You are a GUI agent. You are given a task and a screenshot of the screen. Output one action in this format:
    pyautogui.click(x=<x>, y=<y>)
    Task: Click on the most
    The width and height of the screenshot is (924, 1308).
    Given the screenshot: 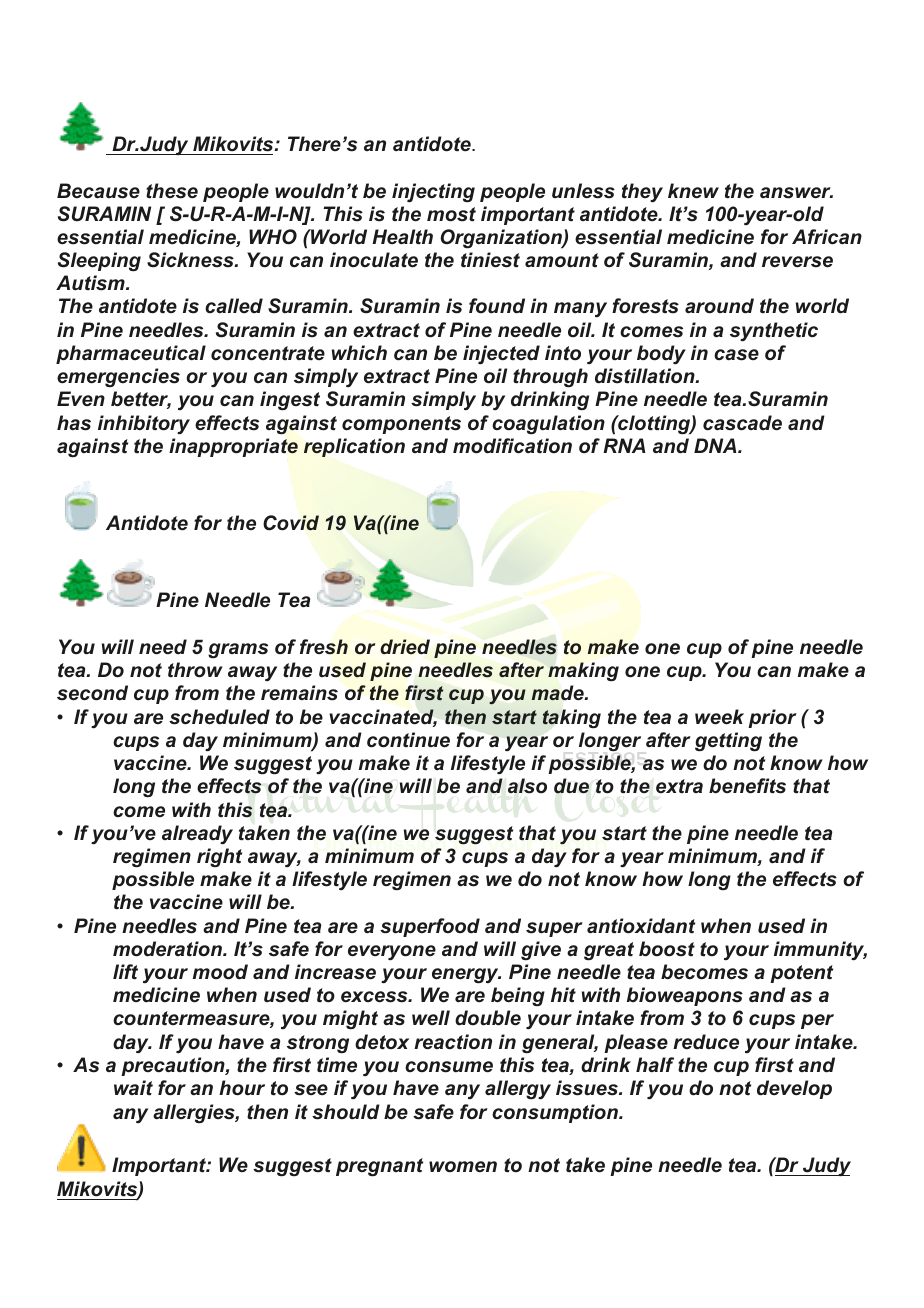 What is the action you would take?
    pyautogui.click(x=451, y=214)
